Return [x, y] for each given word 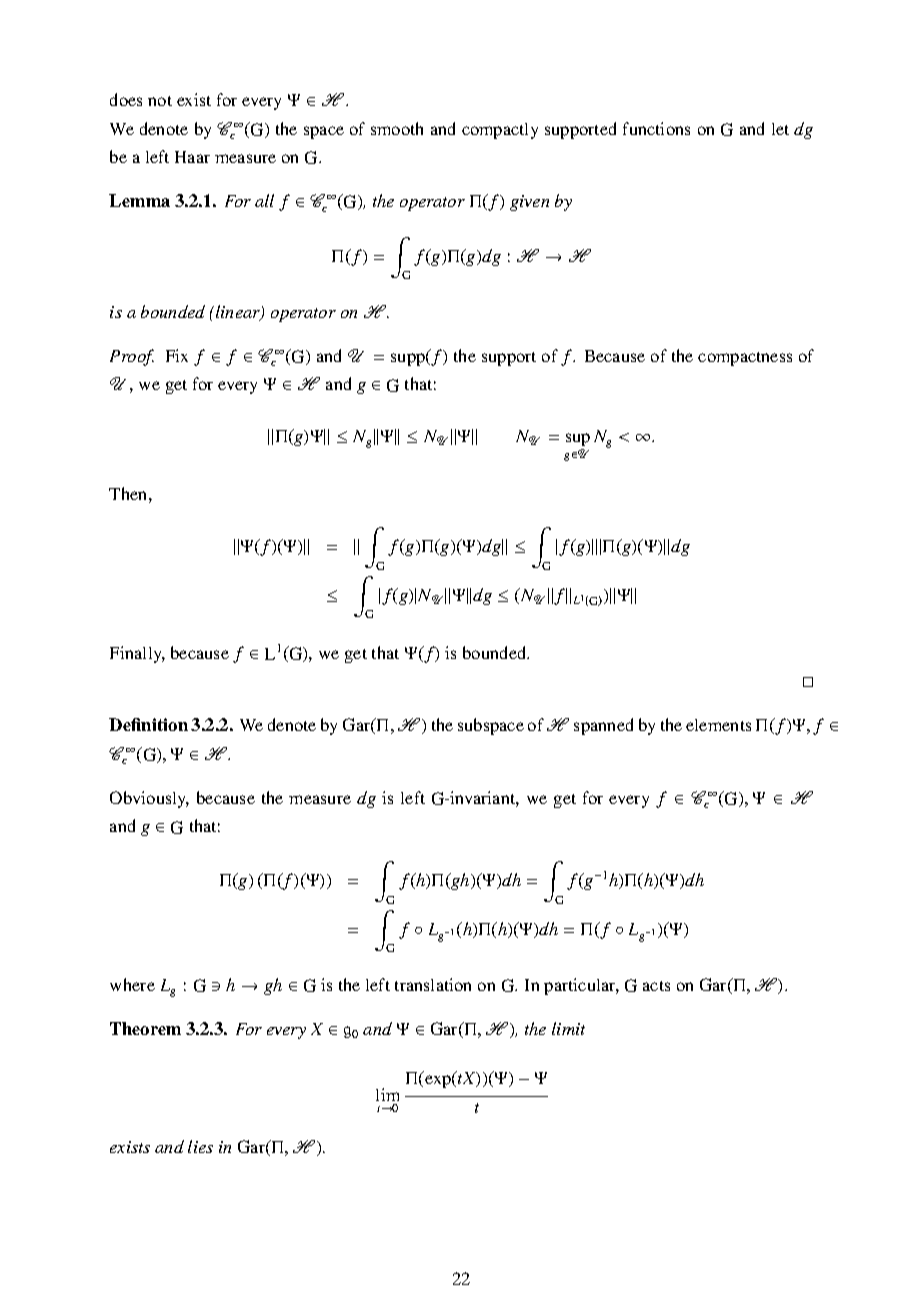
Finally [137, 654]
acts [656, 986]
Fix [177, 355]
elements [718, 725]
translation [433, 984]
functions [656, 128]
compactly [500, 131]
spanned [603, 726]
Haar [192, 157]
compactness [745, 359]
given [529, 203]
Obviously [149, 799]
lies [200, 1146]
